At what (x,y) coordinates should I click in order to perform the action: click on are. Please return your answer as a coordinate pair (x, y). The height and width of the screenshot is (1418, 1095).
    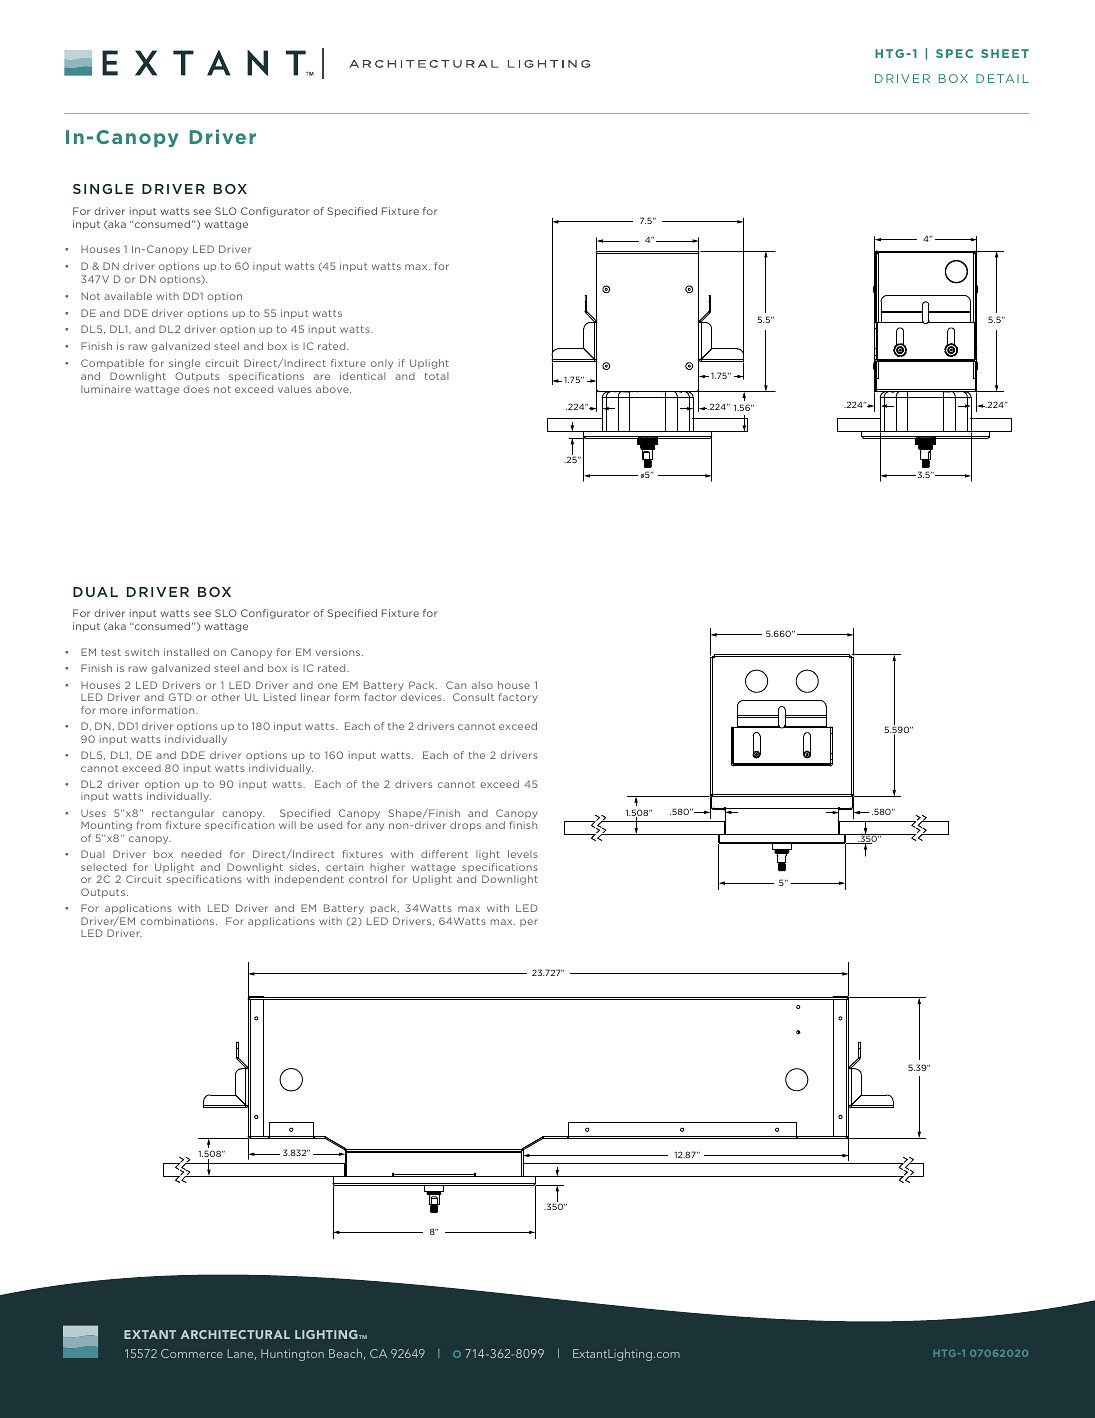
    Looking at the image, I should click on (322, 377).
